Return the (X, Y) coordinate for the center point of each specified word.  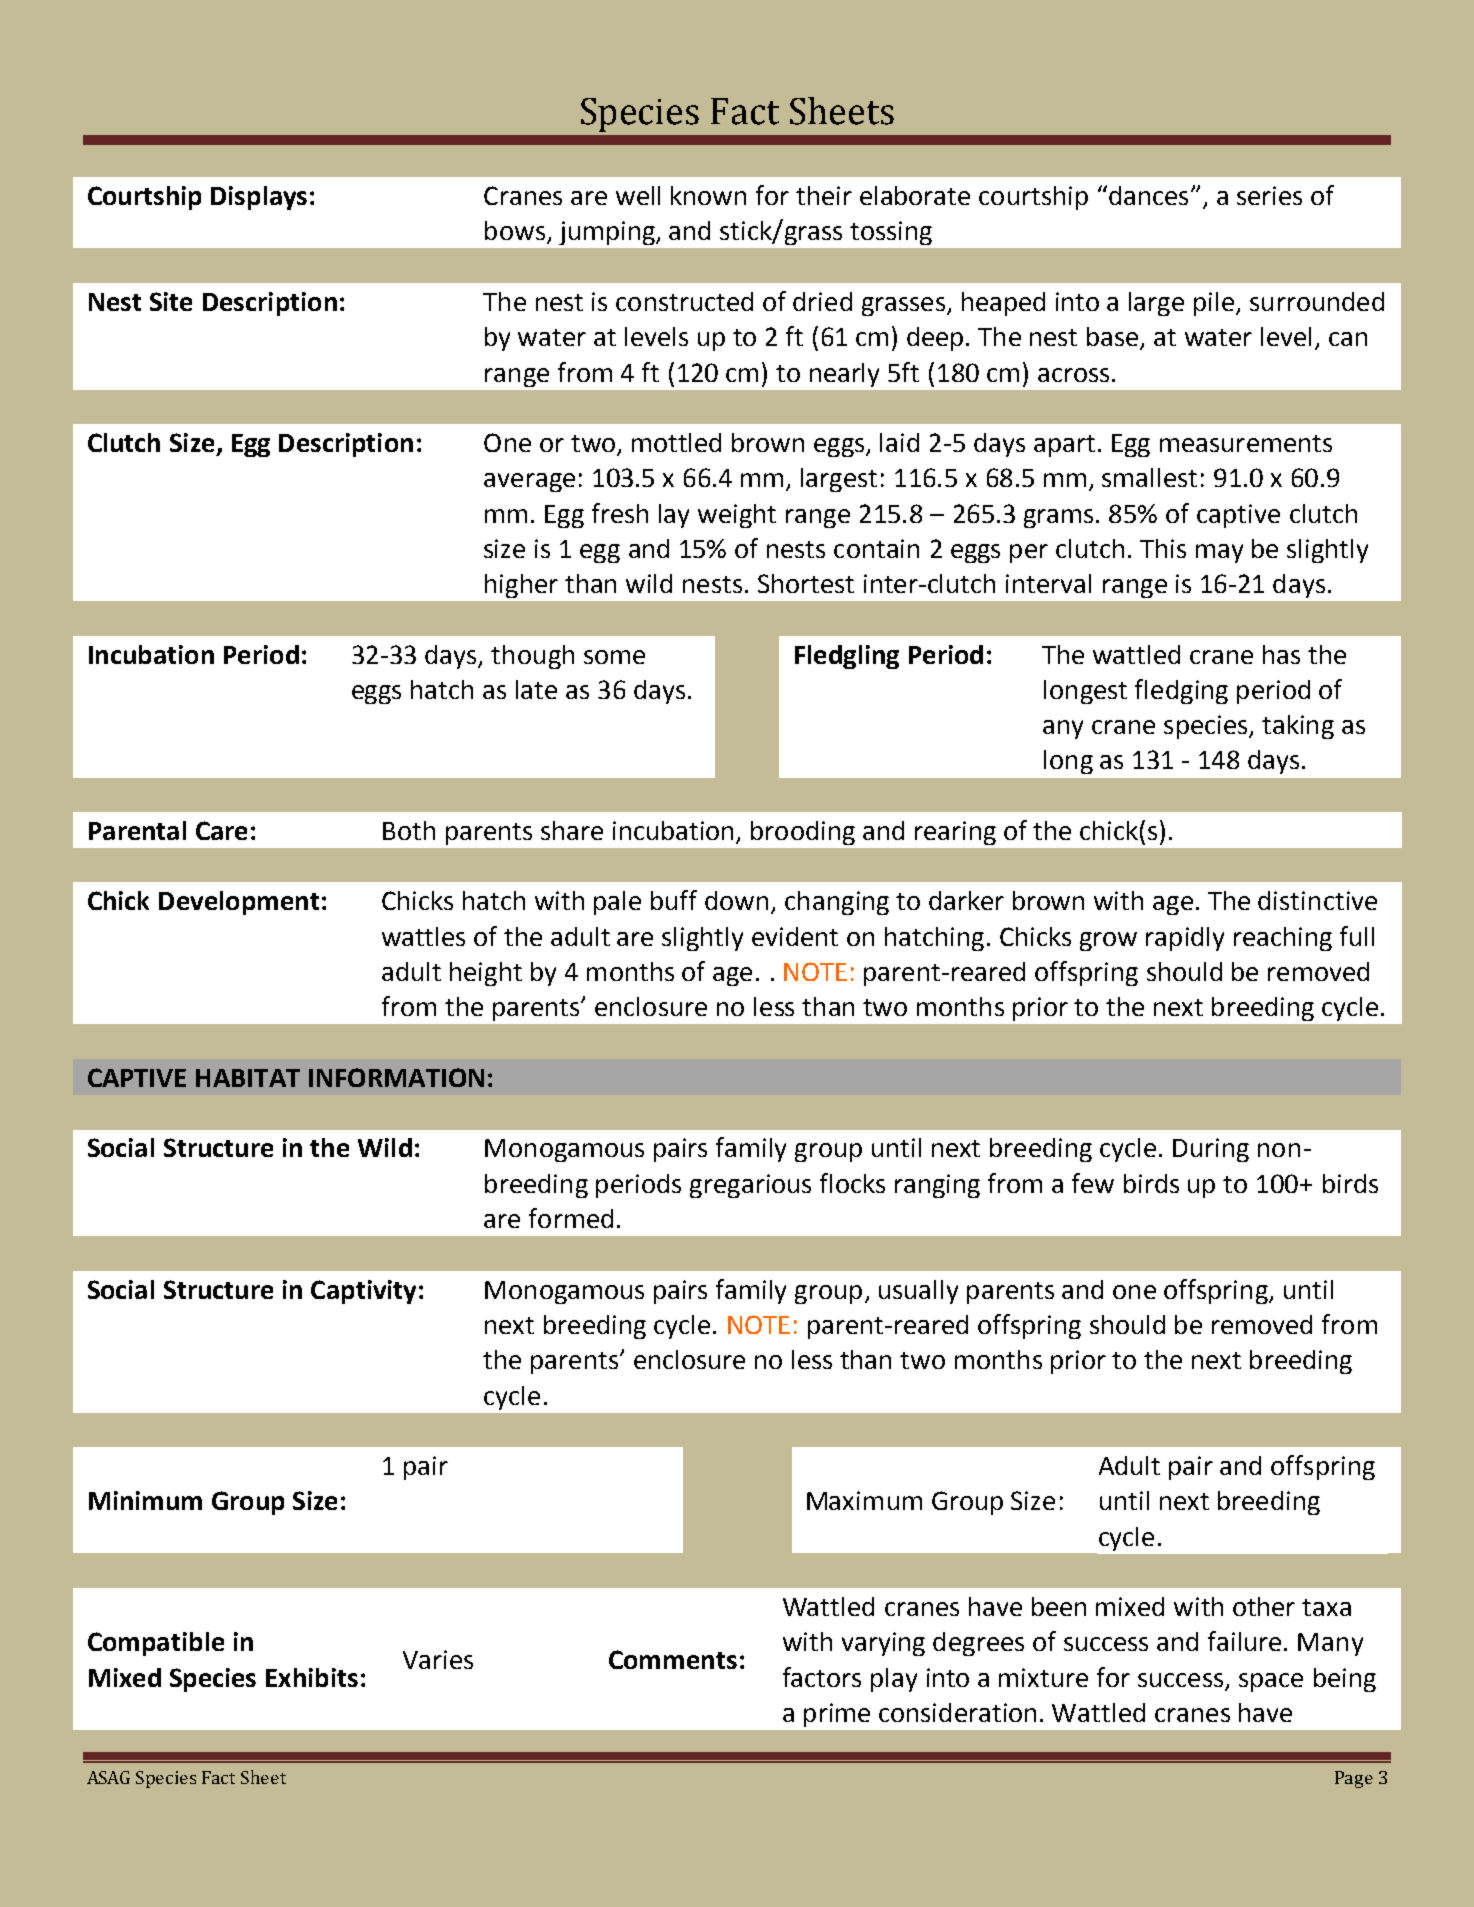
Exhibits (312, 1677)
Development (239, 903)
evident (795, 936)
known (708, 195)
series (1269, 195)
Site (171, 301)
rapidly (1185, 939)
